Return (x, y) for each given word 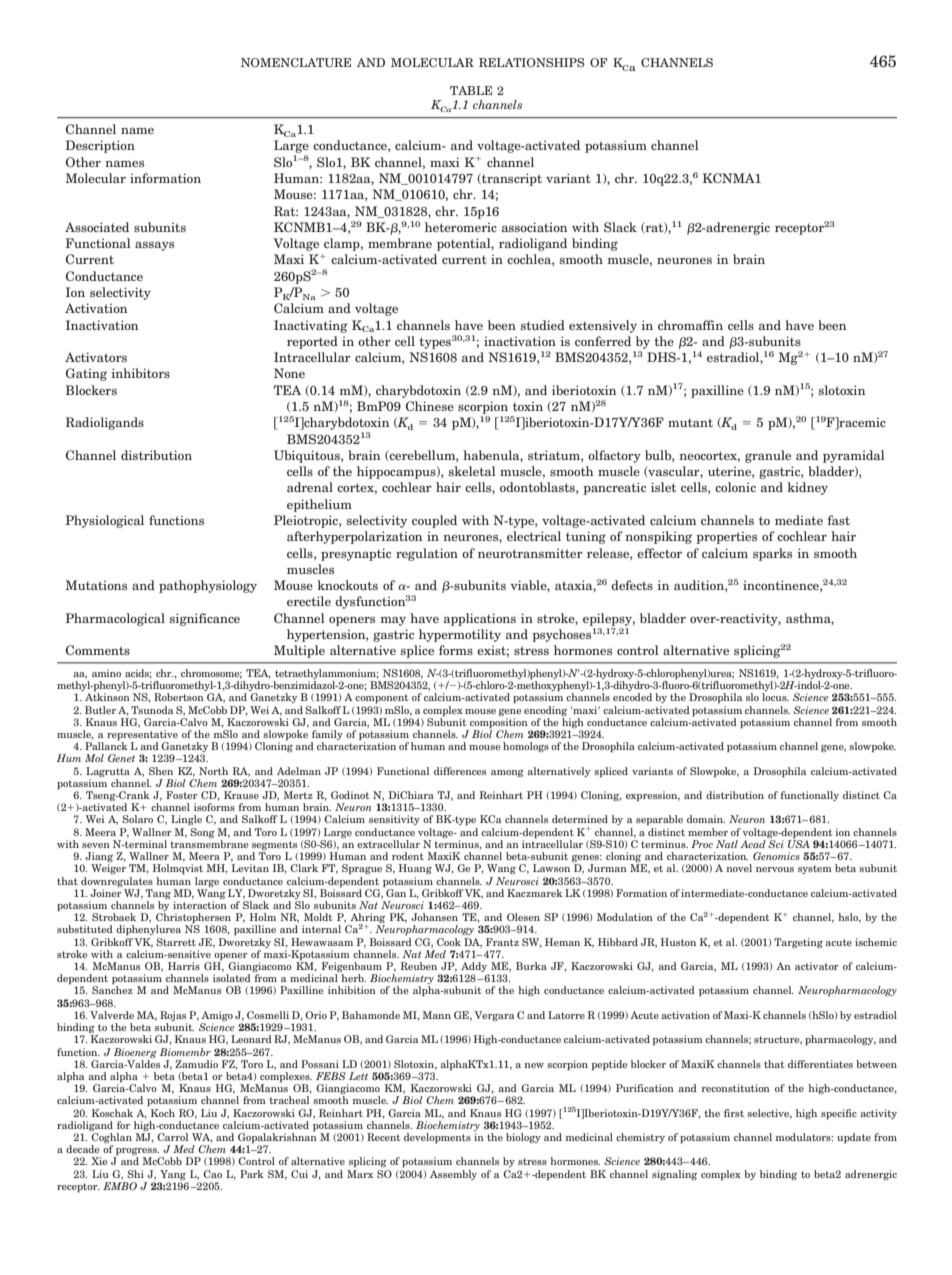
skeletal (472, 471)
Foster (182, 795)
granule (768, 456)
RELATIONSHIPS (531, 62)
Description (100, 146)
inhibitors (140, 373)
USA (799, 844)
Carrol (172, 1137)
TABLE (471, 90)
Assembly (453, 1175)
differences (460, 771)
